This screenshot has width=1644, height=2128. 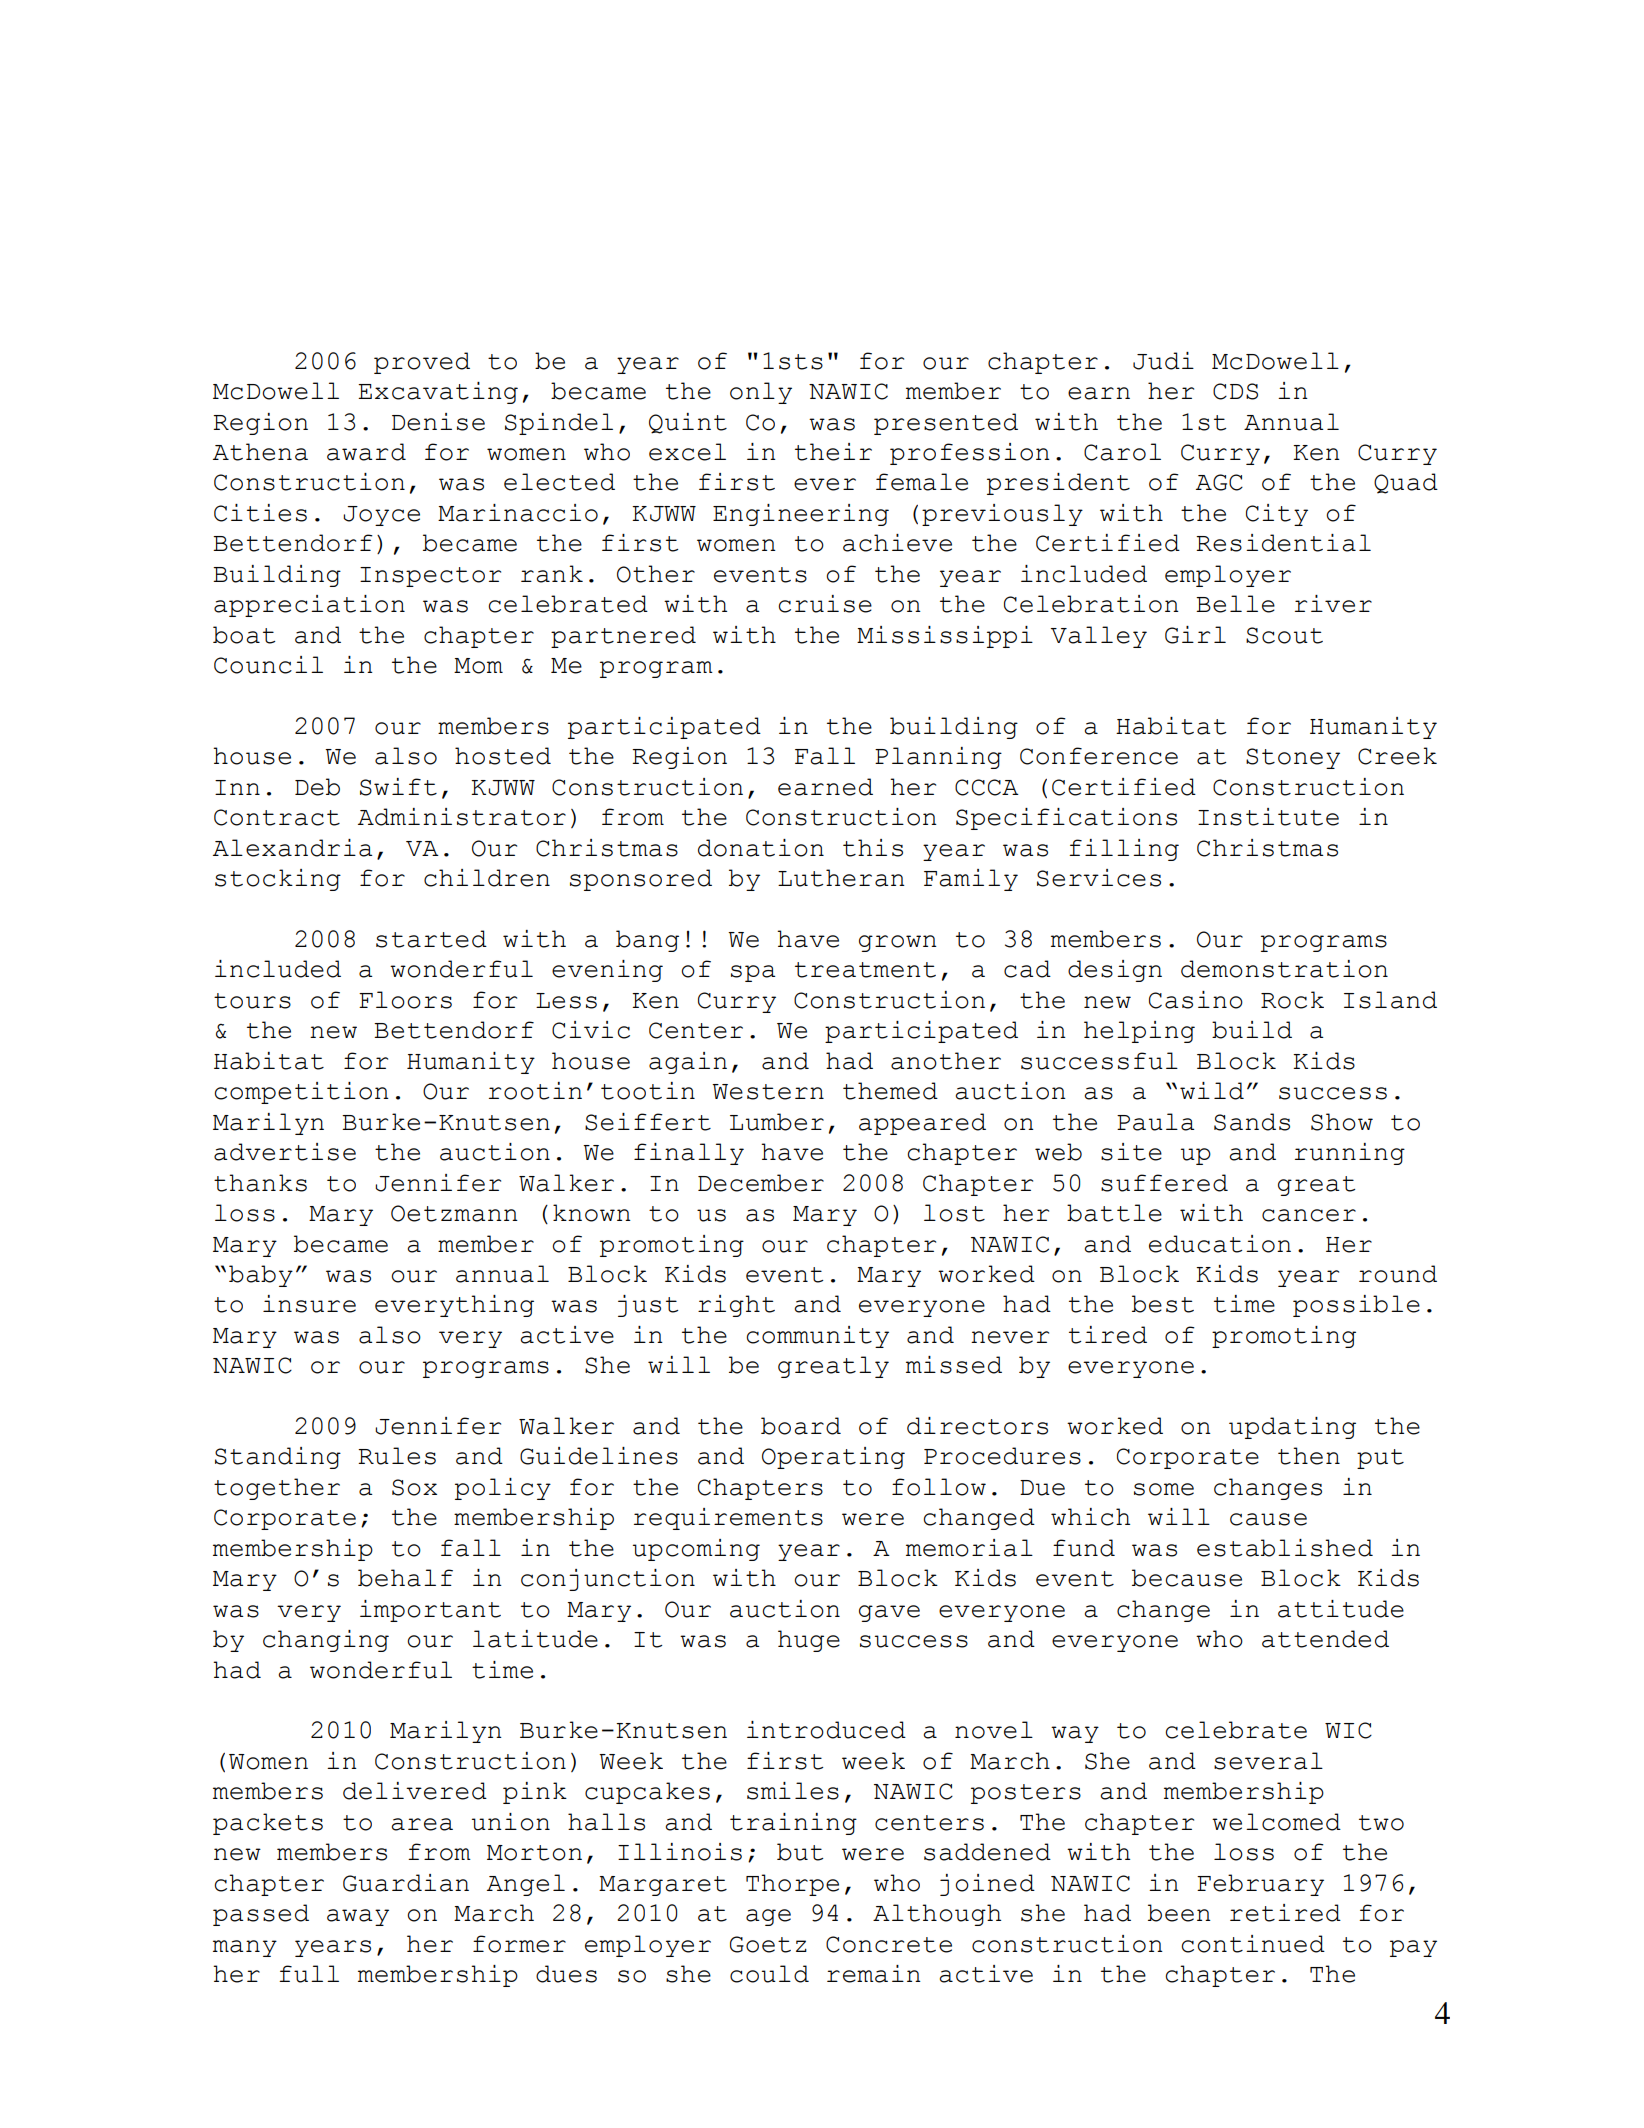 What do you see at coordinates (438, 422) in the screenshot?
I see `Denise` at bounding box center [438, 422].
